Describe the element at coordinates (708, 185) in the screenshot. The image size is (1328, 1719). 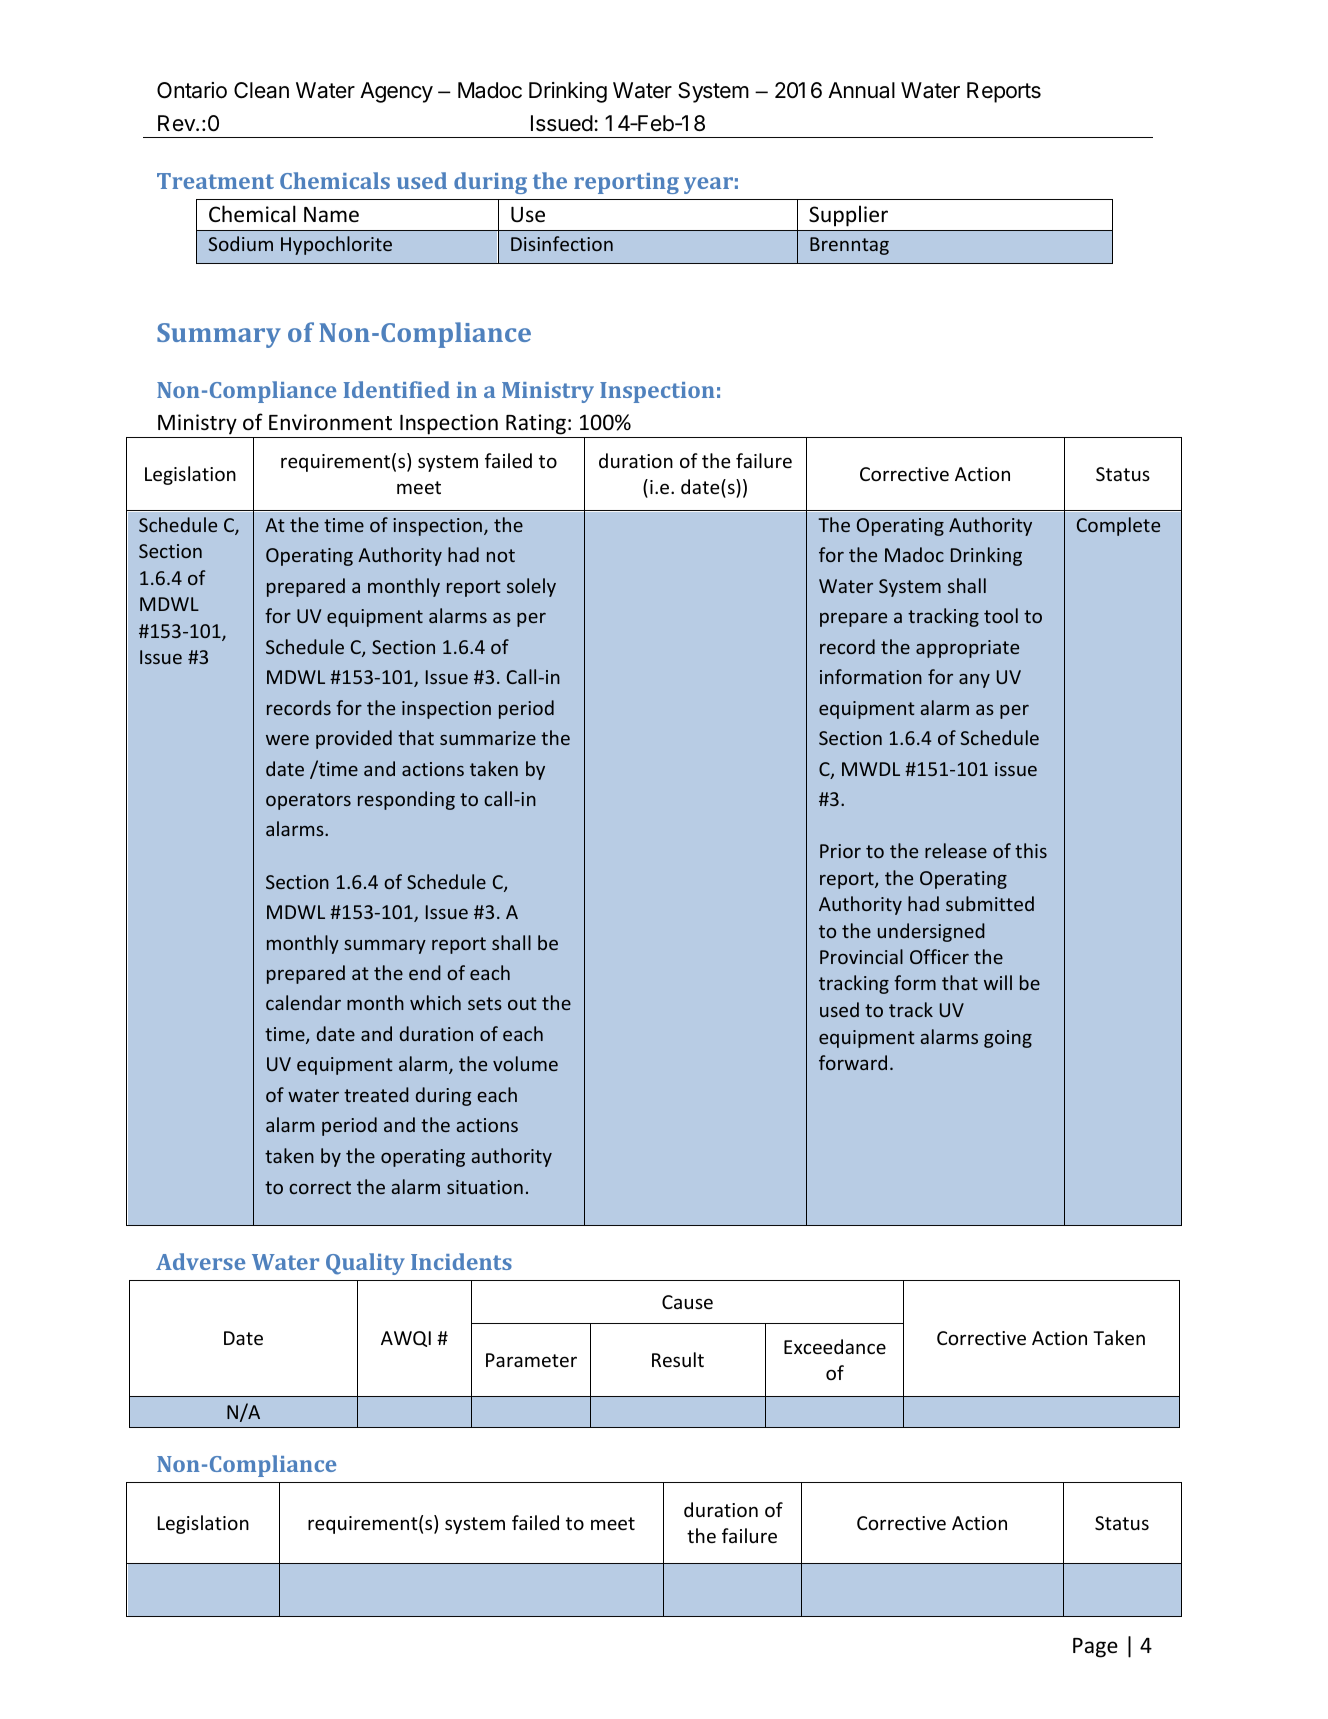
I see `year` at that location.
